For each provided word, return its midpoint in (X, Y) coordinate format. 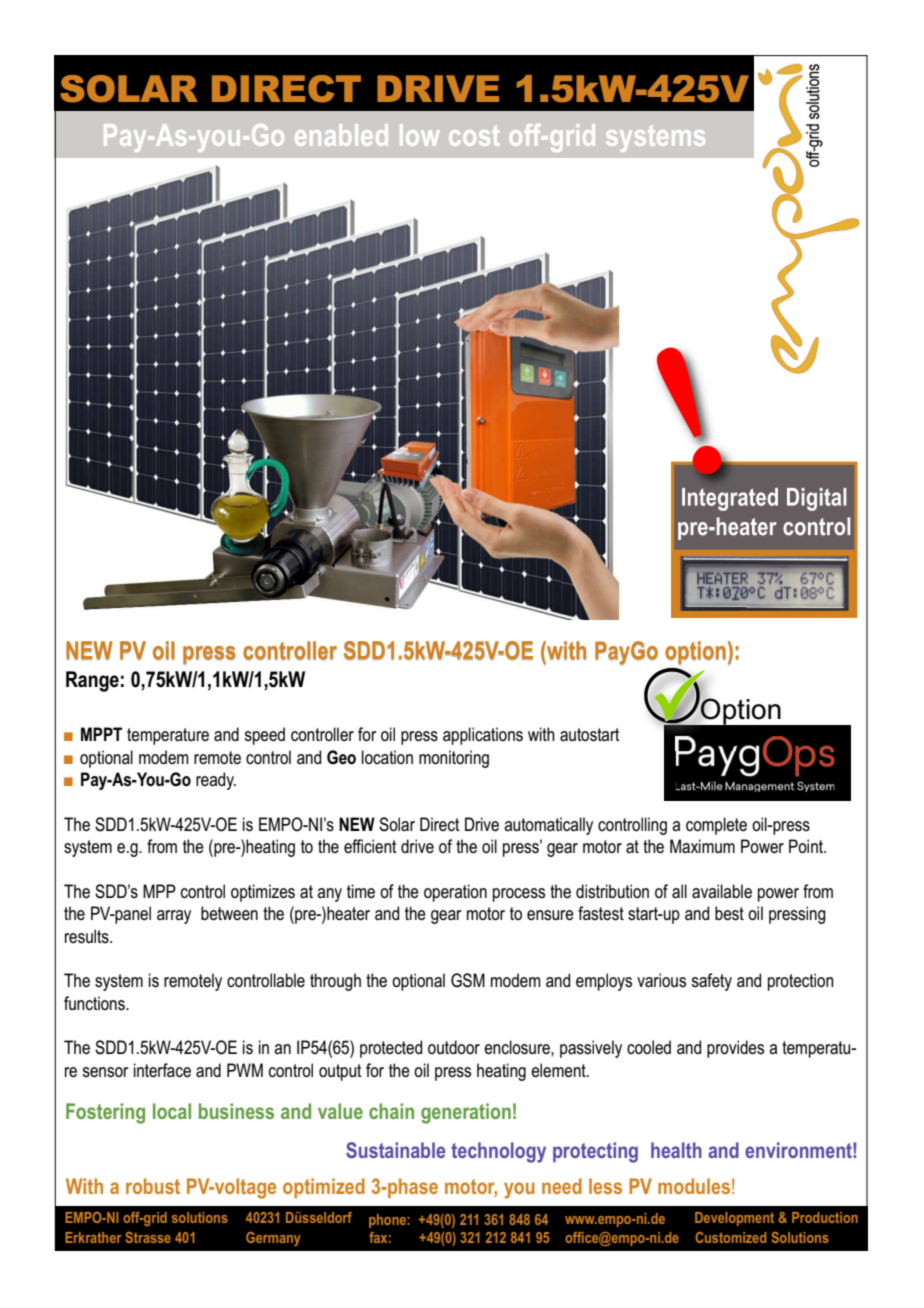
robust (153, 1186)
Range (92, 681)
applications (483, 736)
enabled (341, 135)
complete (716, 826)
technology (498, 1152)
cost (474, 136)
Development (734, 1219)
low (419, 135)
